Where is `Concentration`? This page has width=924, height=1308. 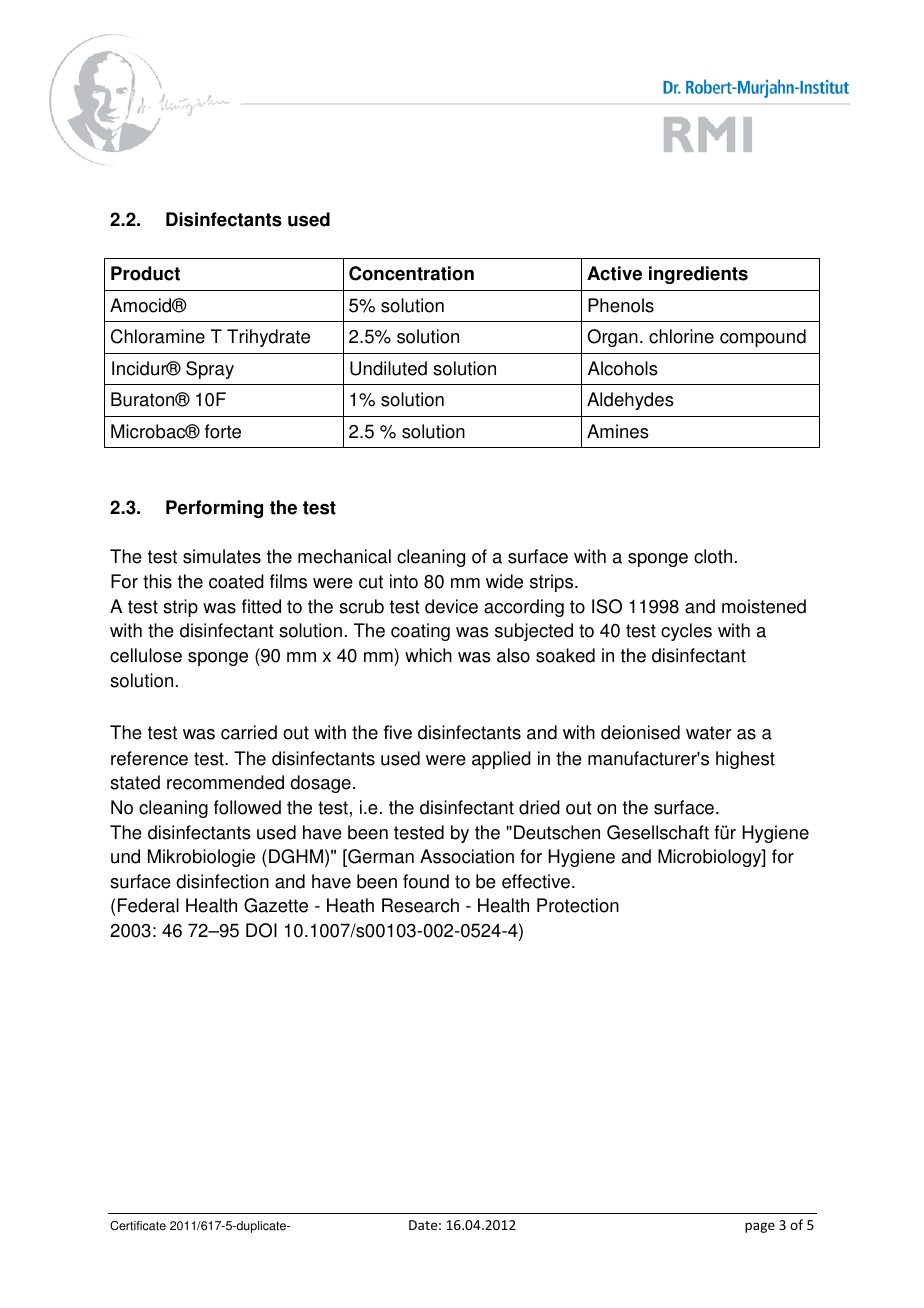 Concentration is located at coordinates (411, 273).
